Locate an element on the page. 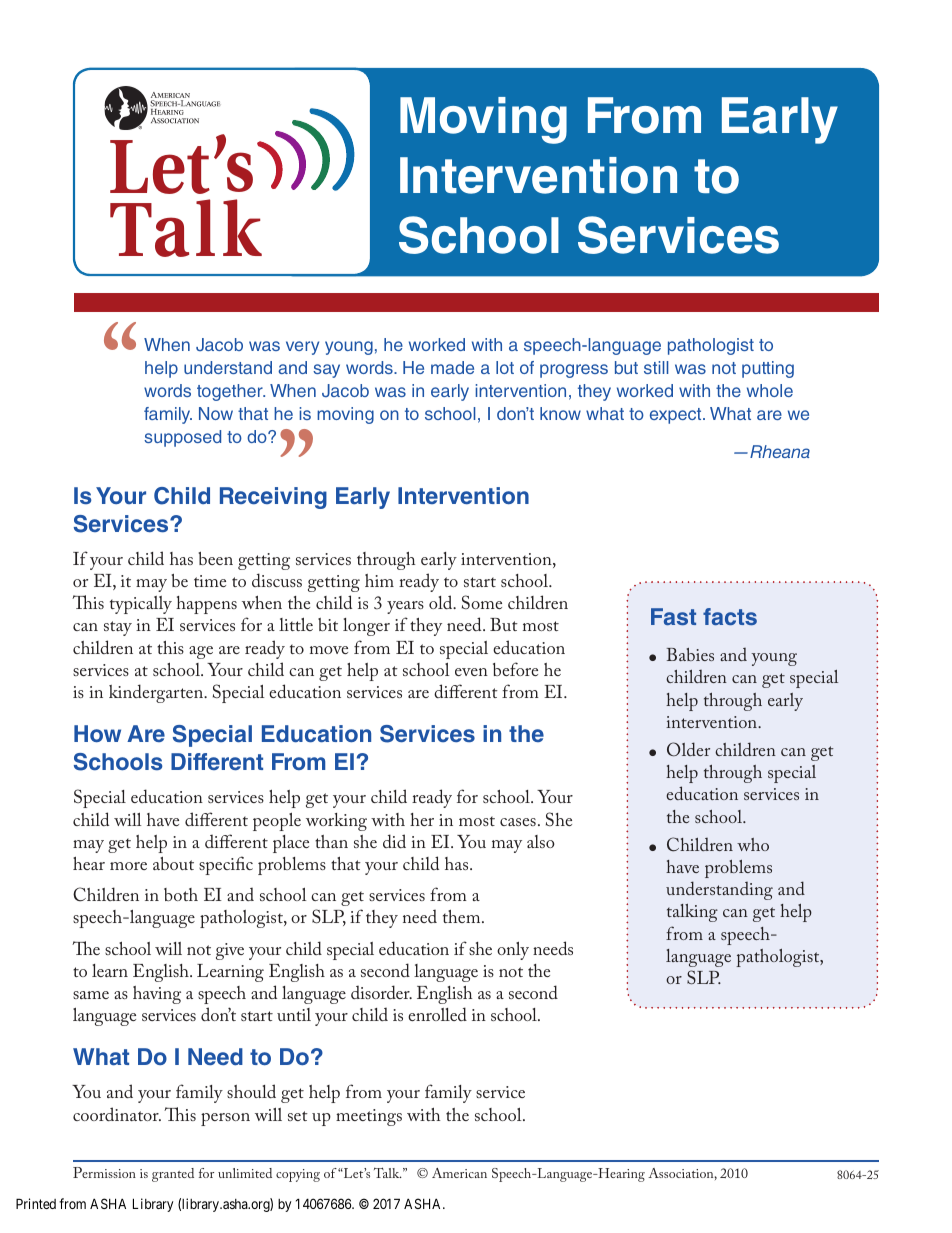 This image has height=1233, width=952. American is located at coordinates (459, 1173).
